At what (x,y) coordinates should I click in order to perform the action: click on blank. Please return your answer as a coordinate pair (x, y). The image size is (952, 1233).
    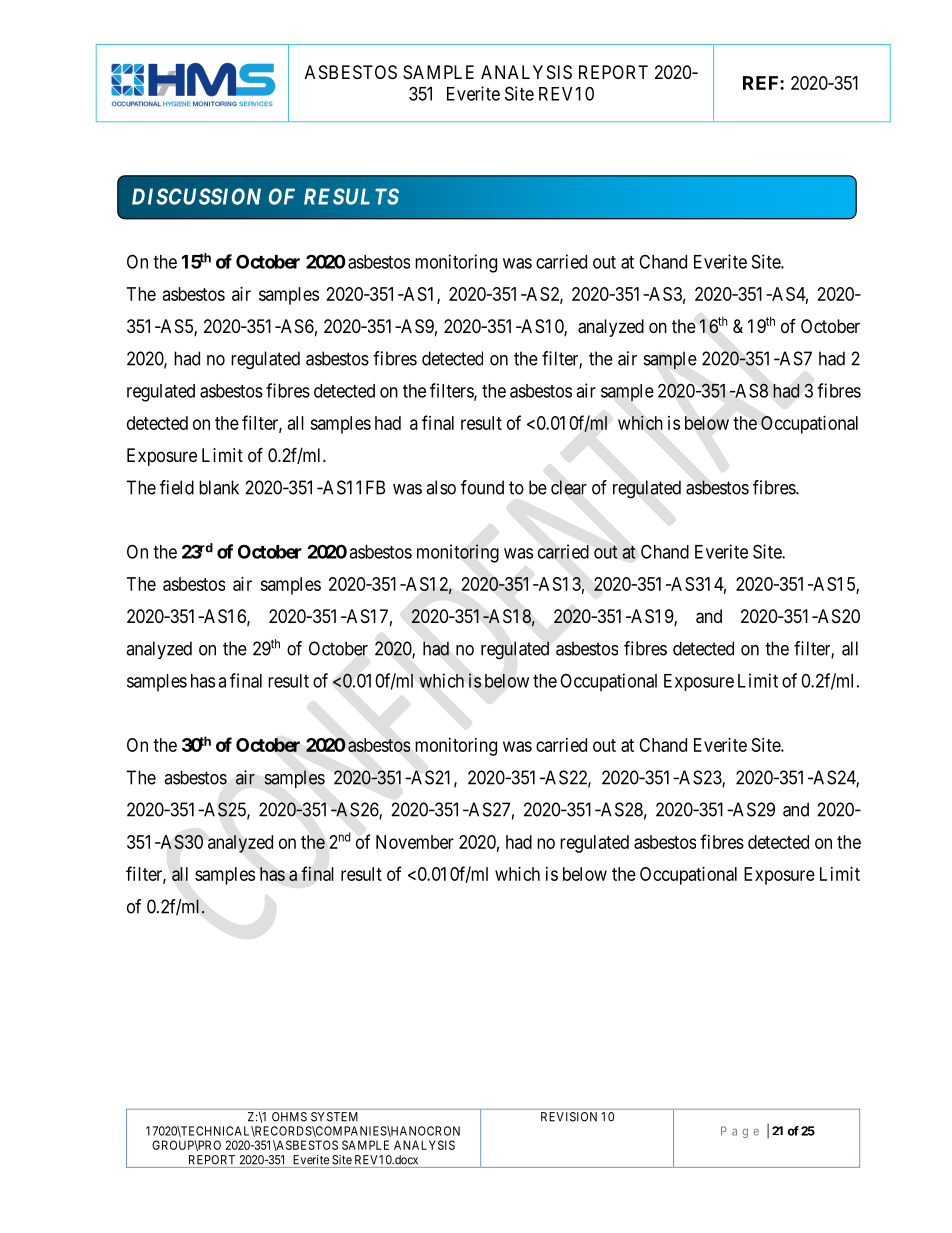
    Looking at the image, I should click on (219, 487).
